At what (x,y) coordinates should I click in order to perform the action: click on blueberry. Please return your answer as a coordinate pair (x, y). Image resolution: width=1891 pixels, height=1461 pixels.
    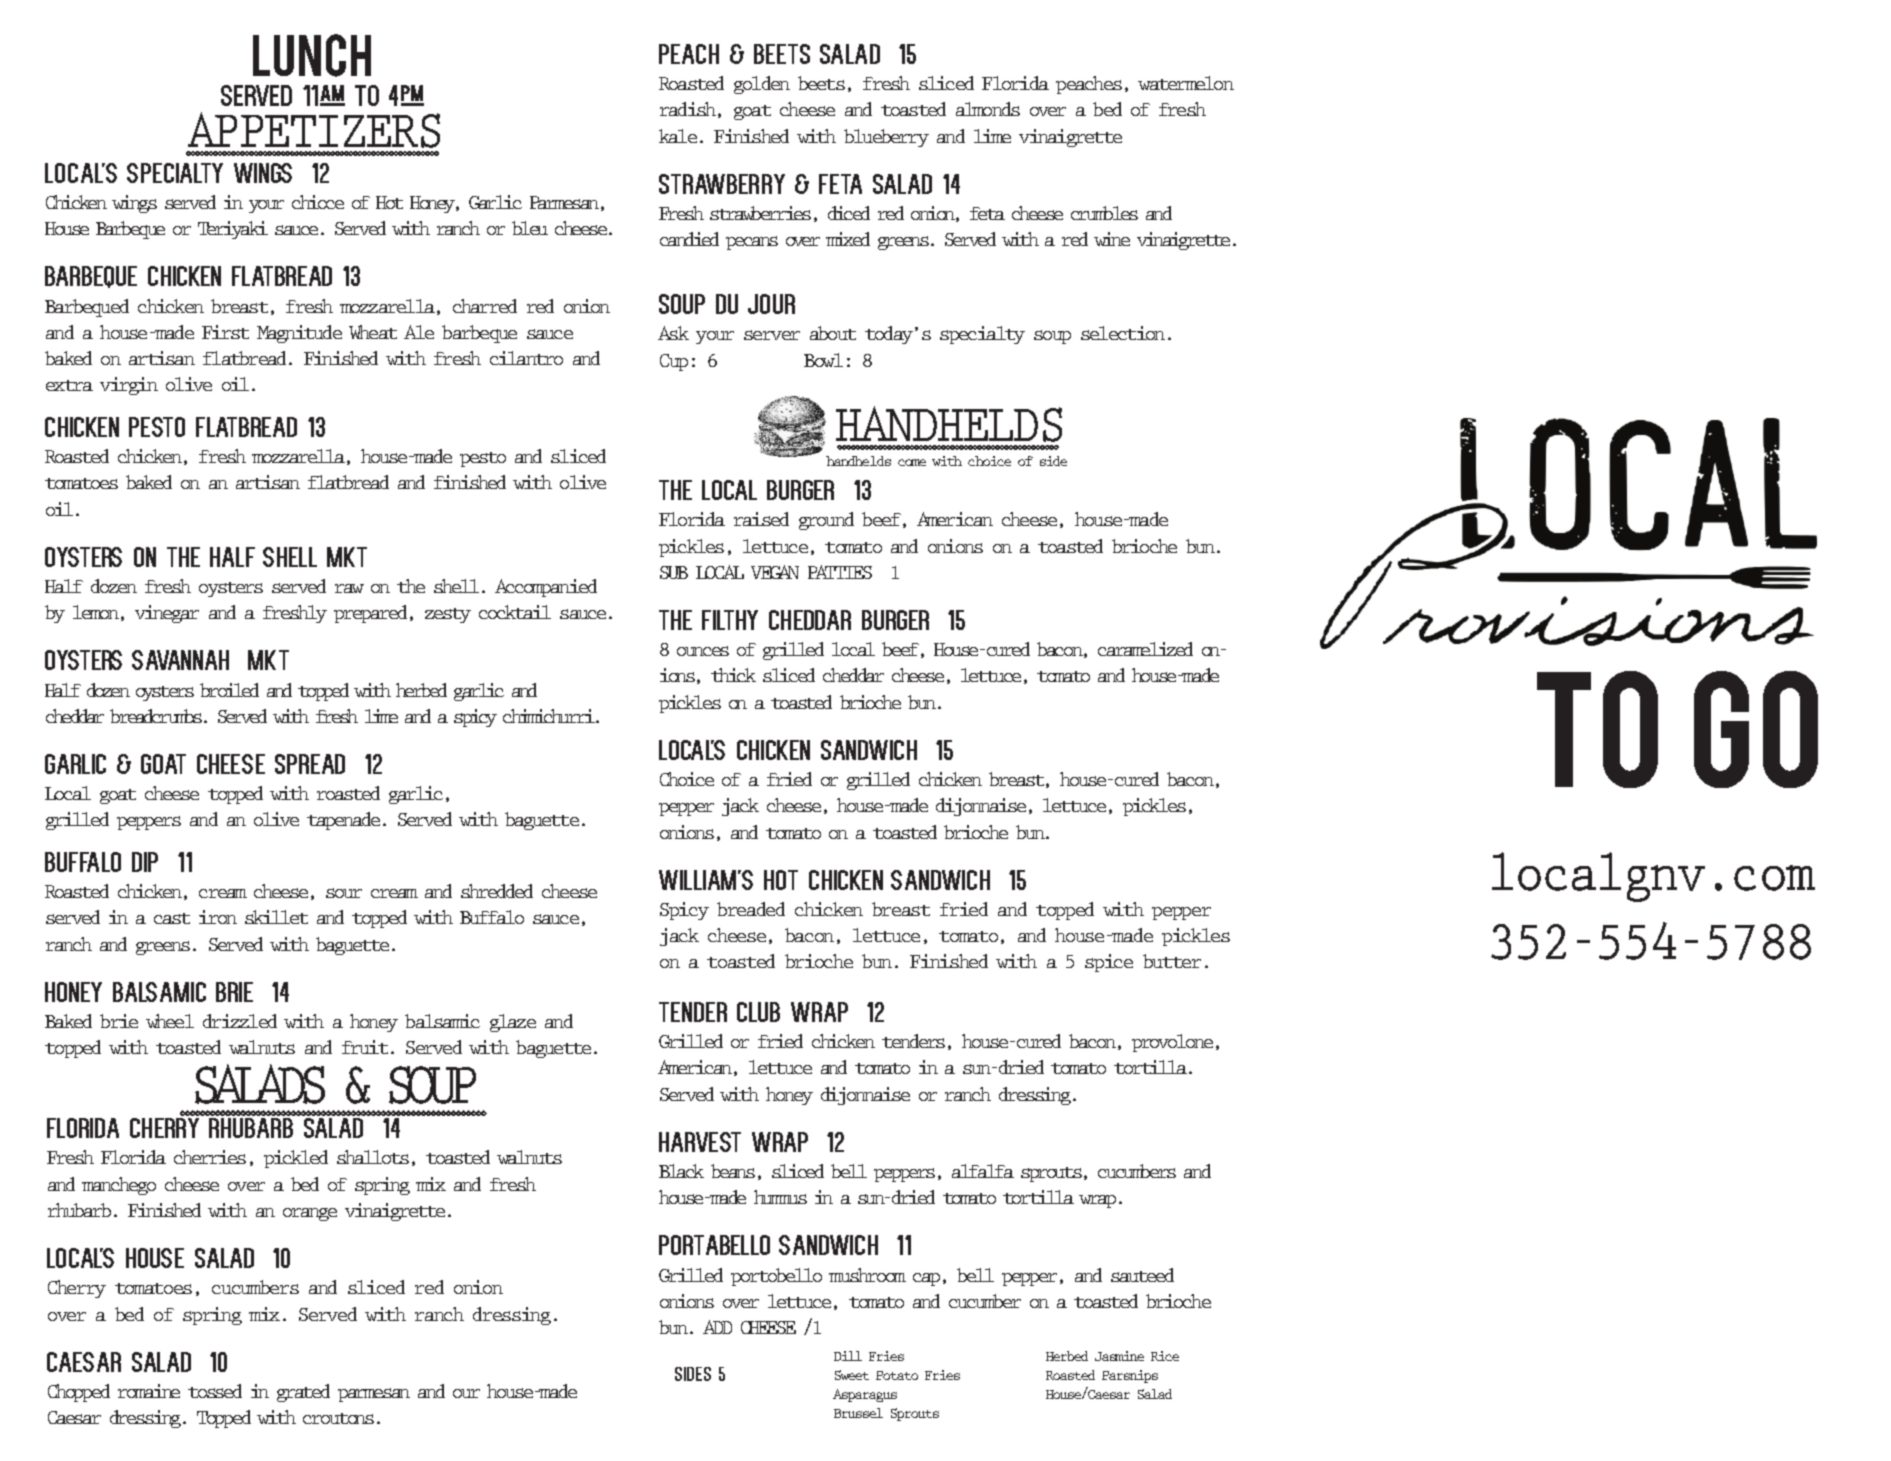
    Looking at the image, I should click on (886, 138).
